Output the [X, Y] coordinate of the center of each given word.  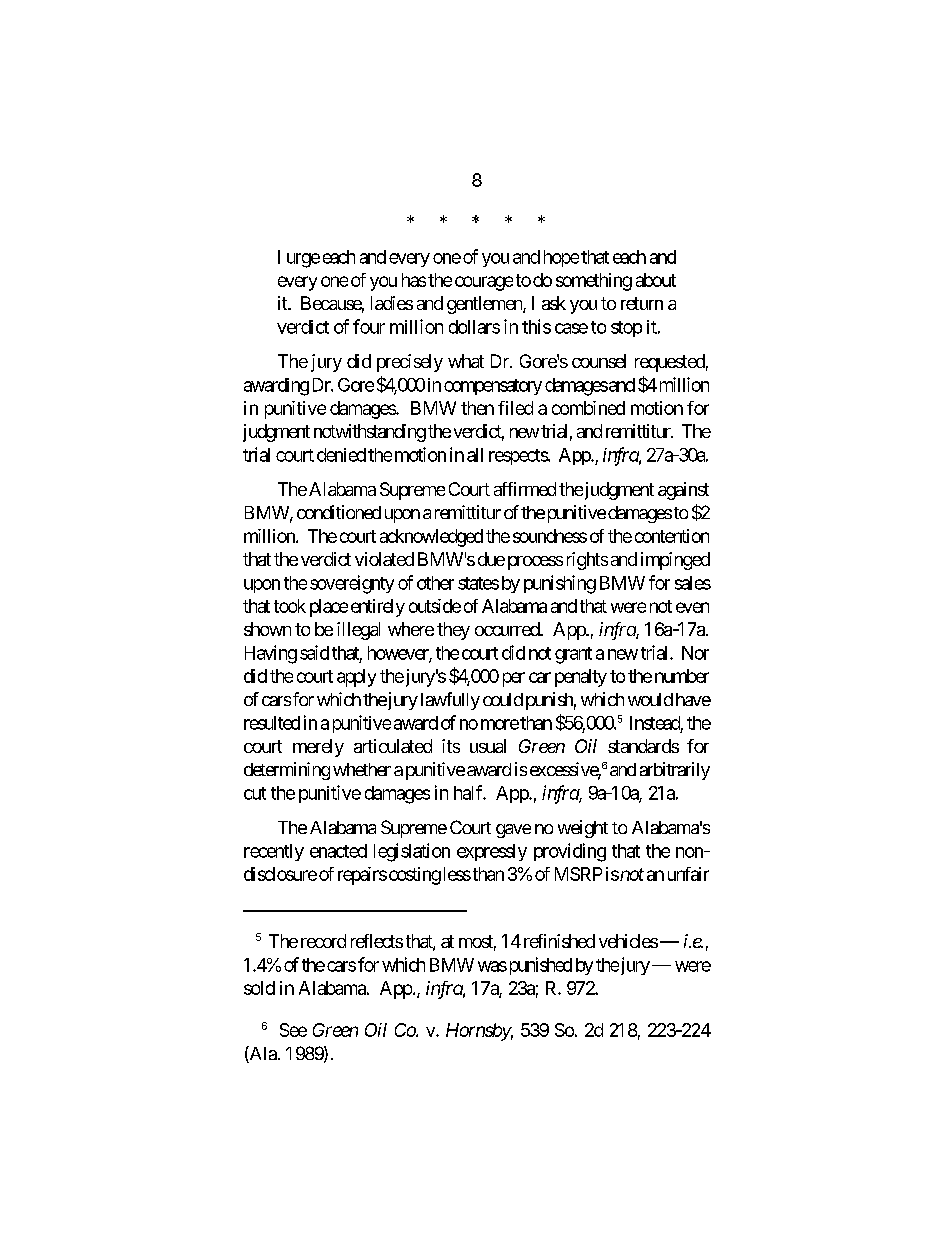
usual [488, 746]
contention [672, 536]
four [369, 326]
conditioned [339, 512]
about [656, 280]
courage [484, 283]
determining [287, 771]
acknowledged [431, 538]
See [293, 1030]
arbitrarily [675, 771]
